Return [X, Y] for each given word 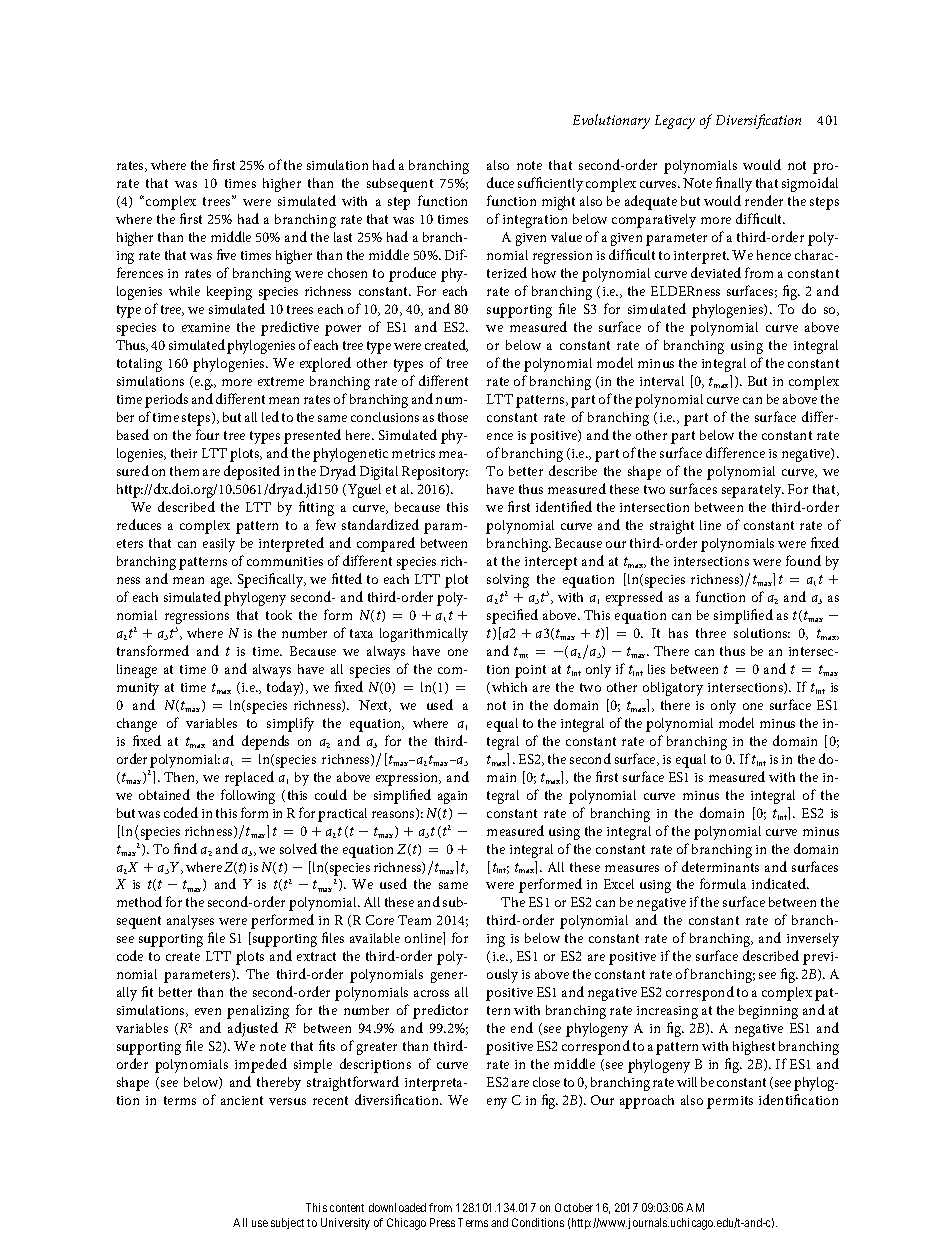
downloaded [397, 1207]
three [711, 633]
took [279, 615]
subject [287, 1223]
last [343, 237]
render [764, 200]
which [509, 687]
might [558, 203]
